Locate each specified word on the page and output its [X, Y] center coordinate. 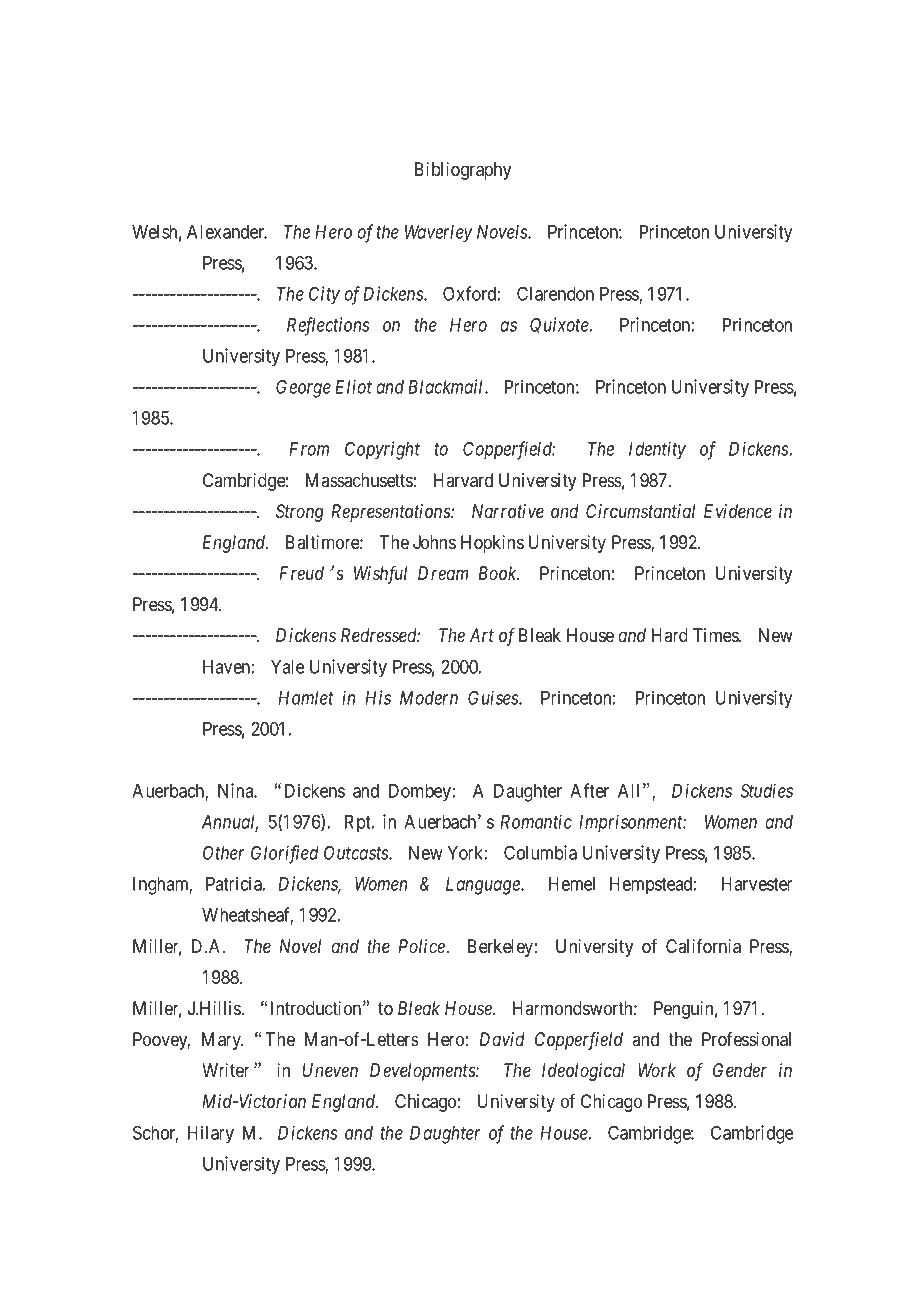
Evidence [738, 511]
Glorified [285, 854]
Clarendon [555, 293]
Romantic [536, 821]
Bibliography [463, 171]
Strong [300, 513]
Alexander [227, 232]
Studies [766, 790]
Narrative [508, 511]
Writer [226, 1070]
